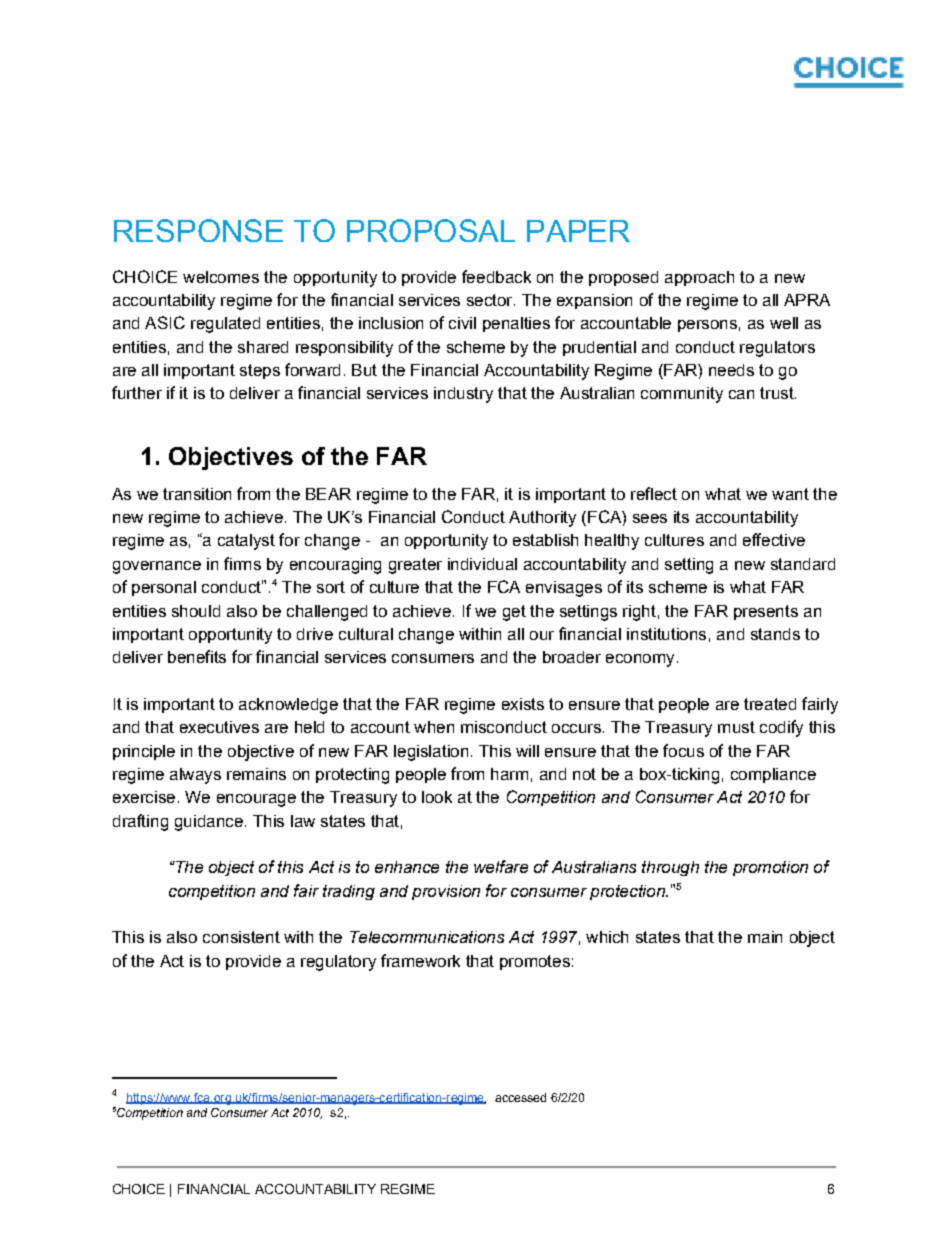 This screenshot has height=1233, width=952. I want to click on approach, so click(699, 278).
